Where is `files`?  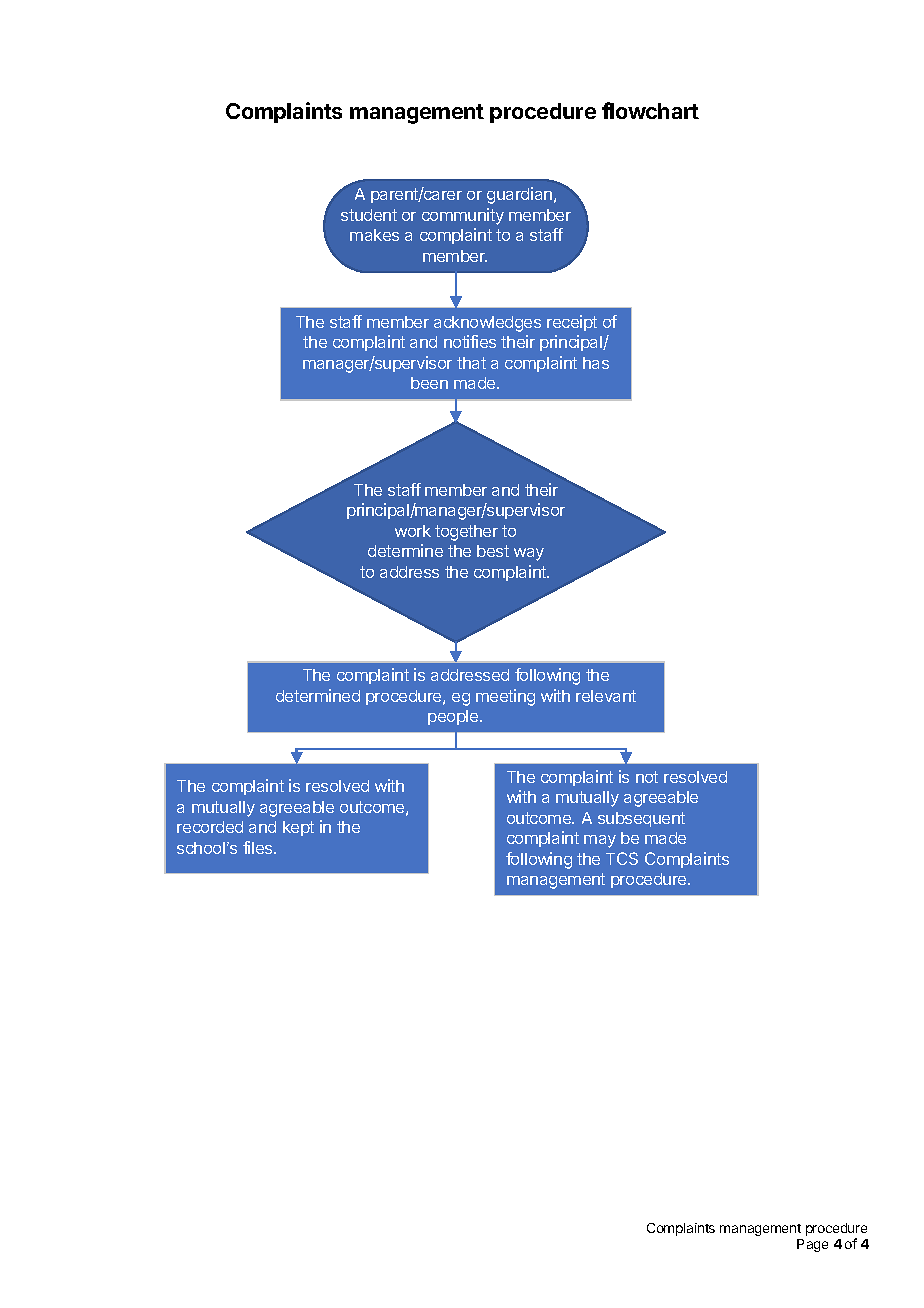
files is located at coordinates (259, 847).
